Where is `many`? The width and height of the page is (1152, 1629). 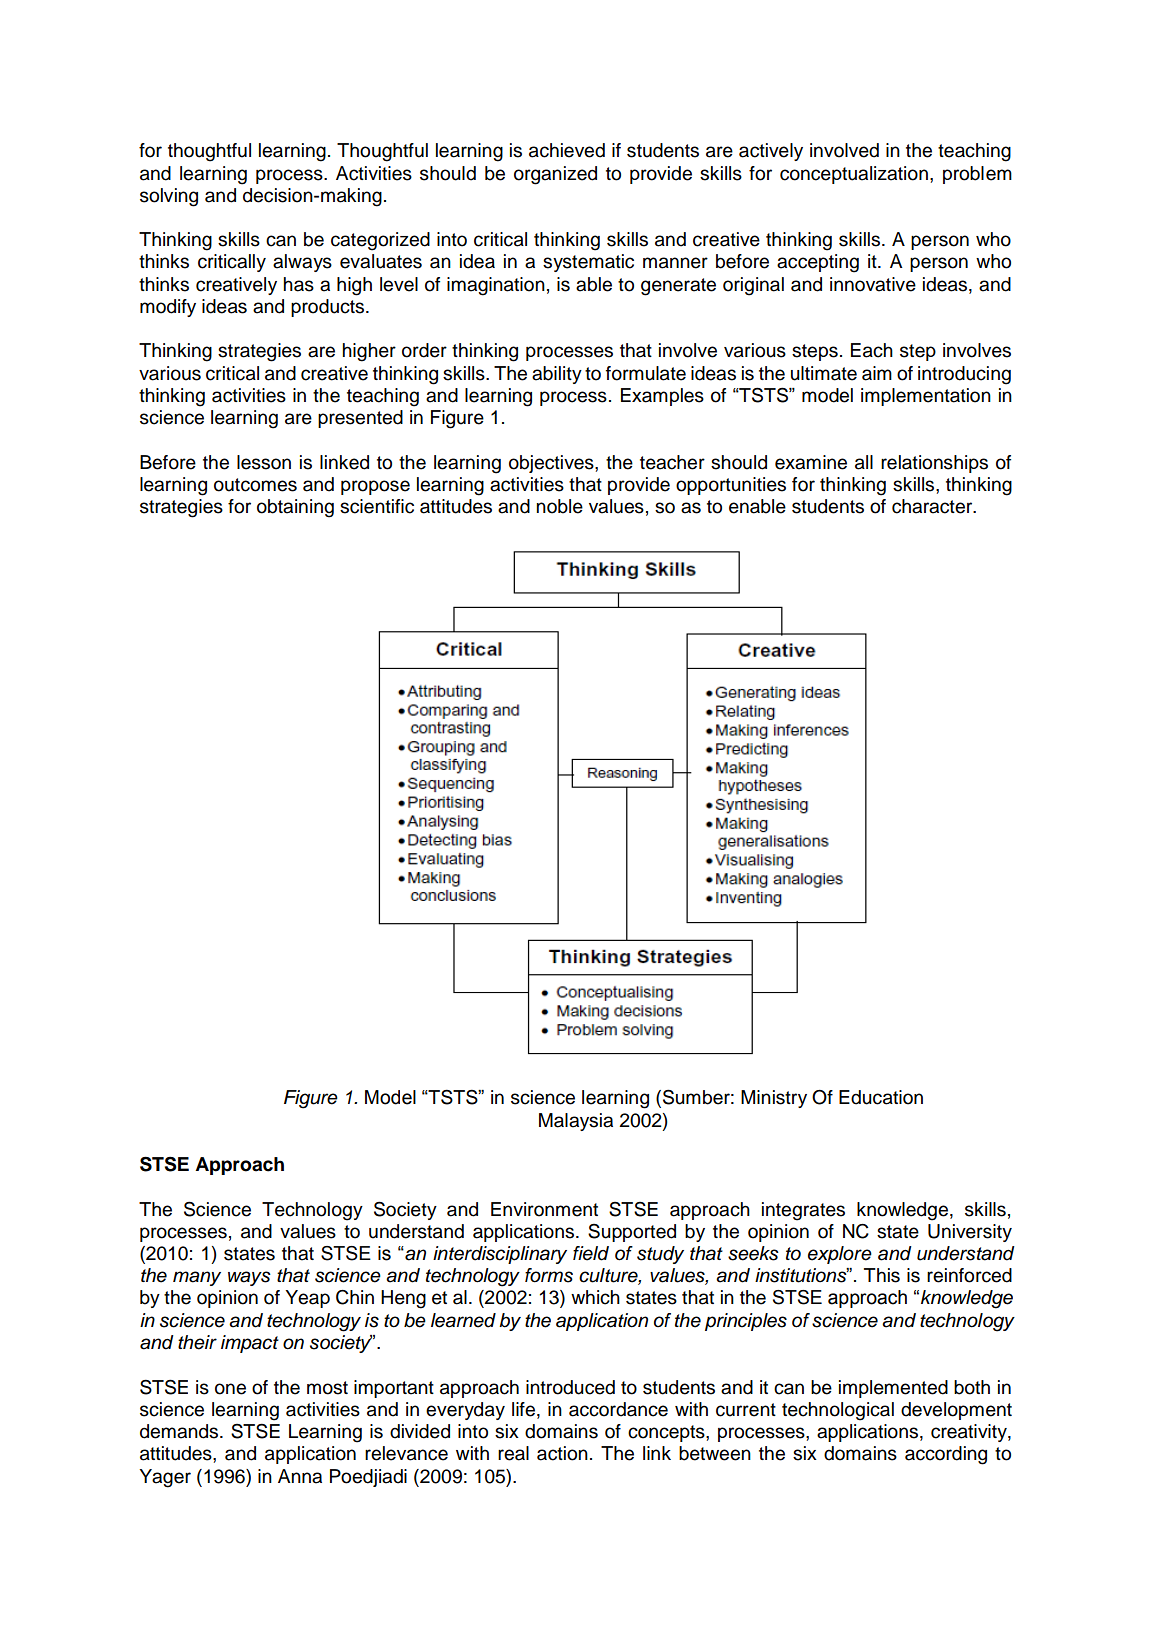
many is located at coordinates (197, 1278).
